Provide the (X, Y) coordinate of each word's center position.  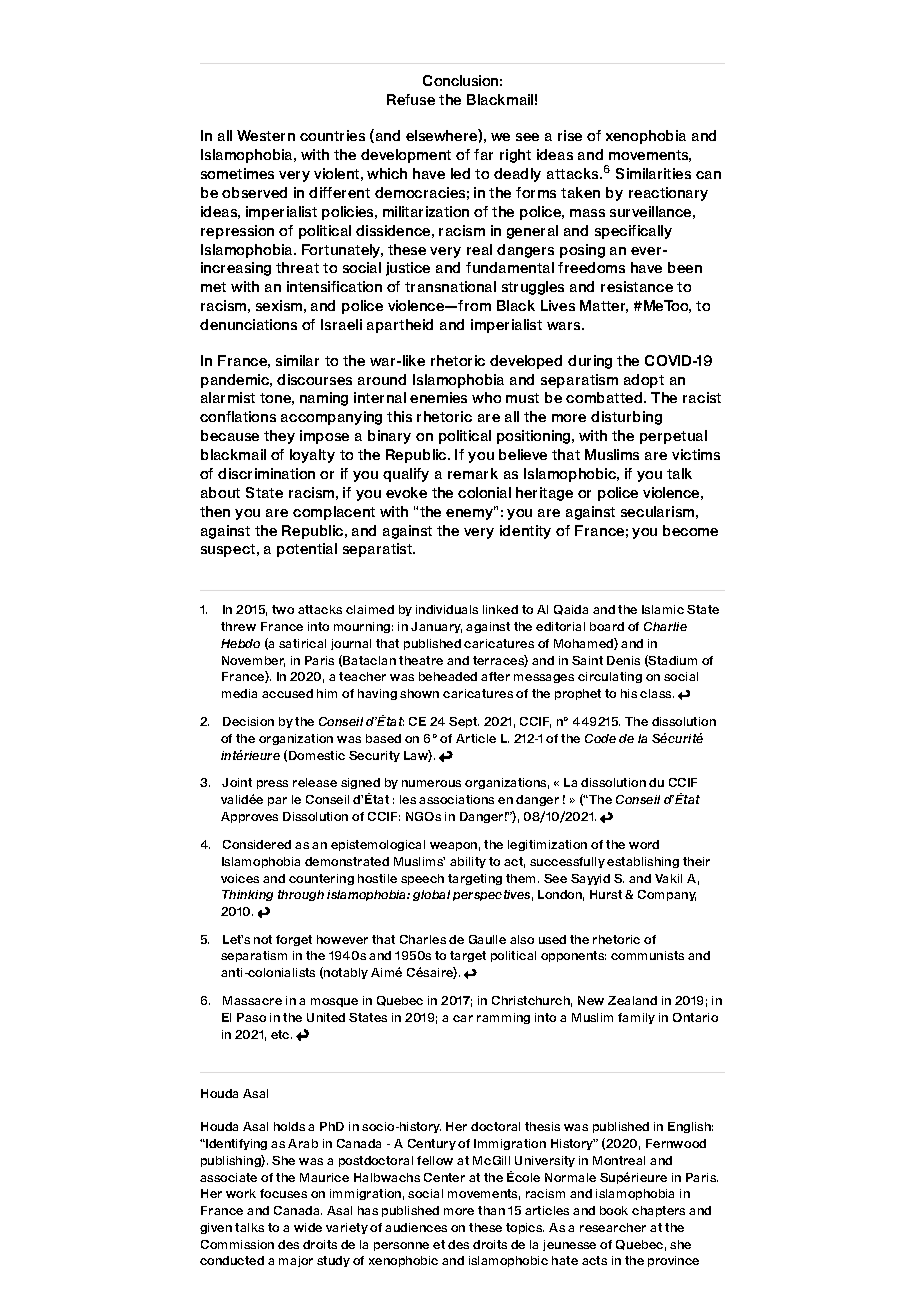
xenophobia (646, 137)
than (491, 1210)
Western (266, 135)
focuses (283, 1193)
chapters (658, 1211)
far (483, 154)
